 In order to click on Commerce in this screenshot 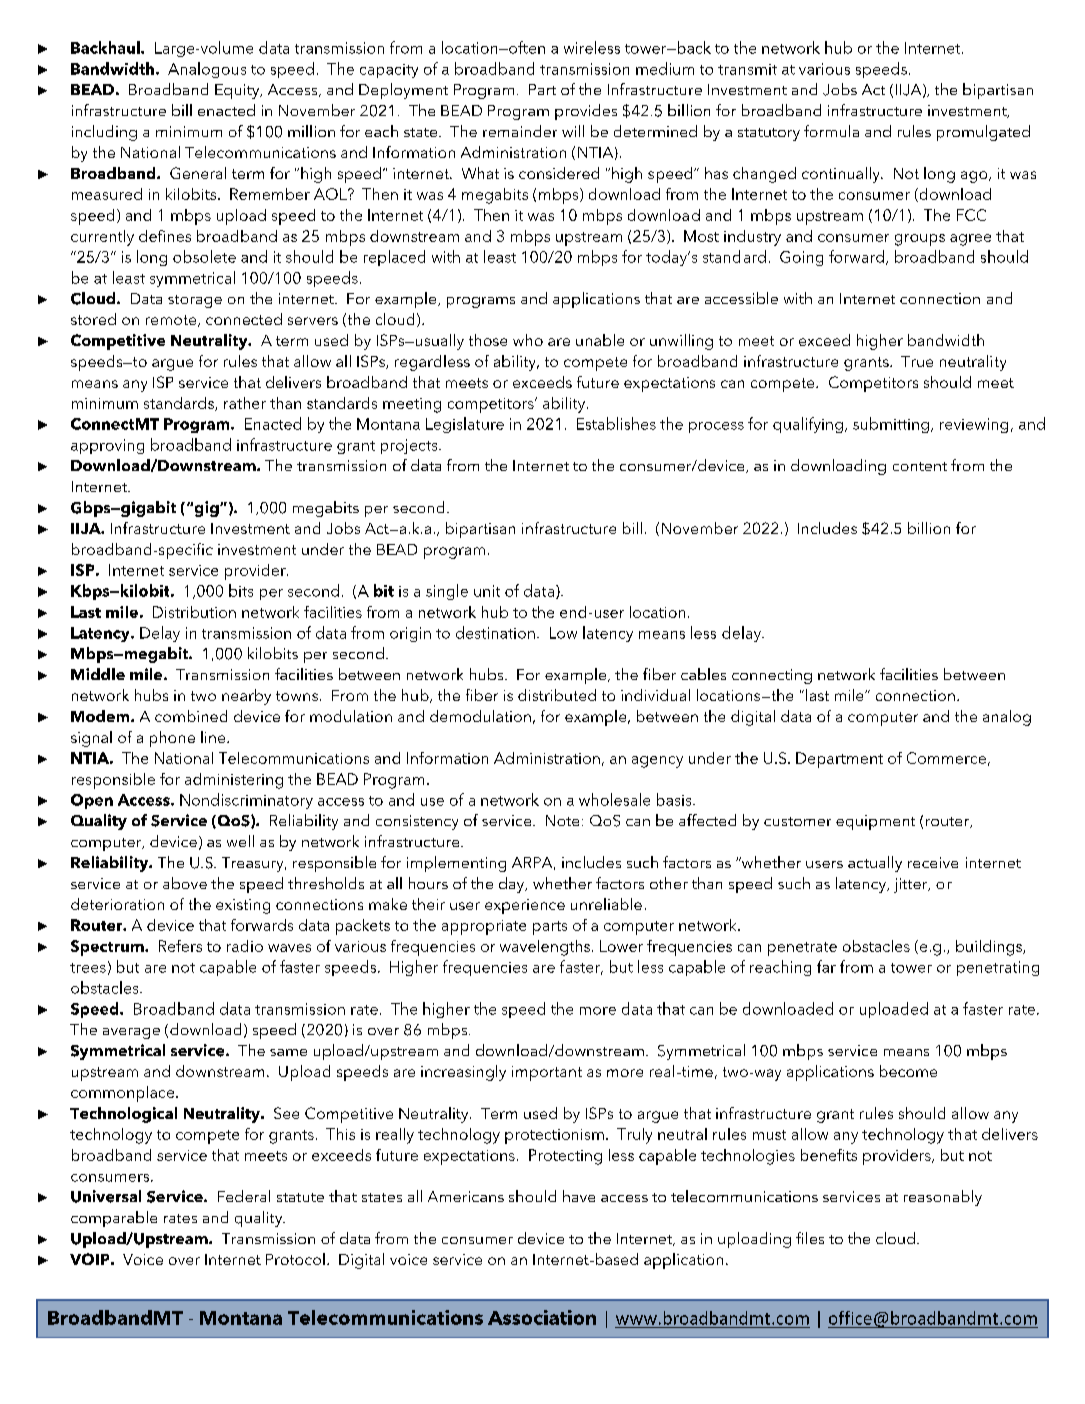, I will do `click(946, 758)`.
